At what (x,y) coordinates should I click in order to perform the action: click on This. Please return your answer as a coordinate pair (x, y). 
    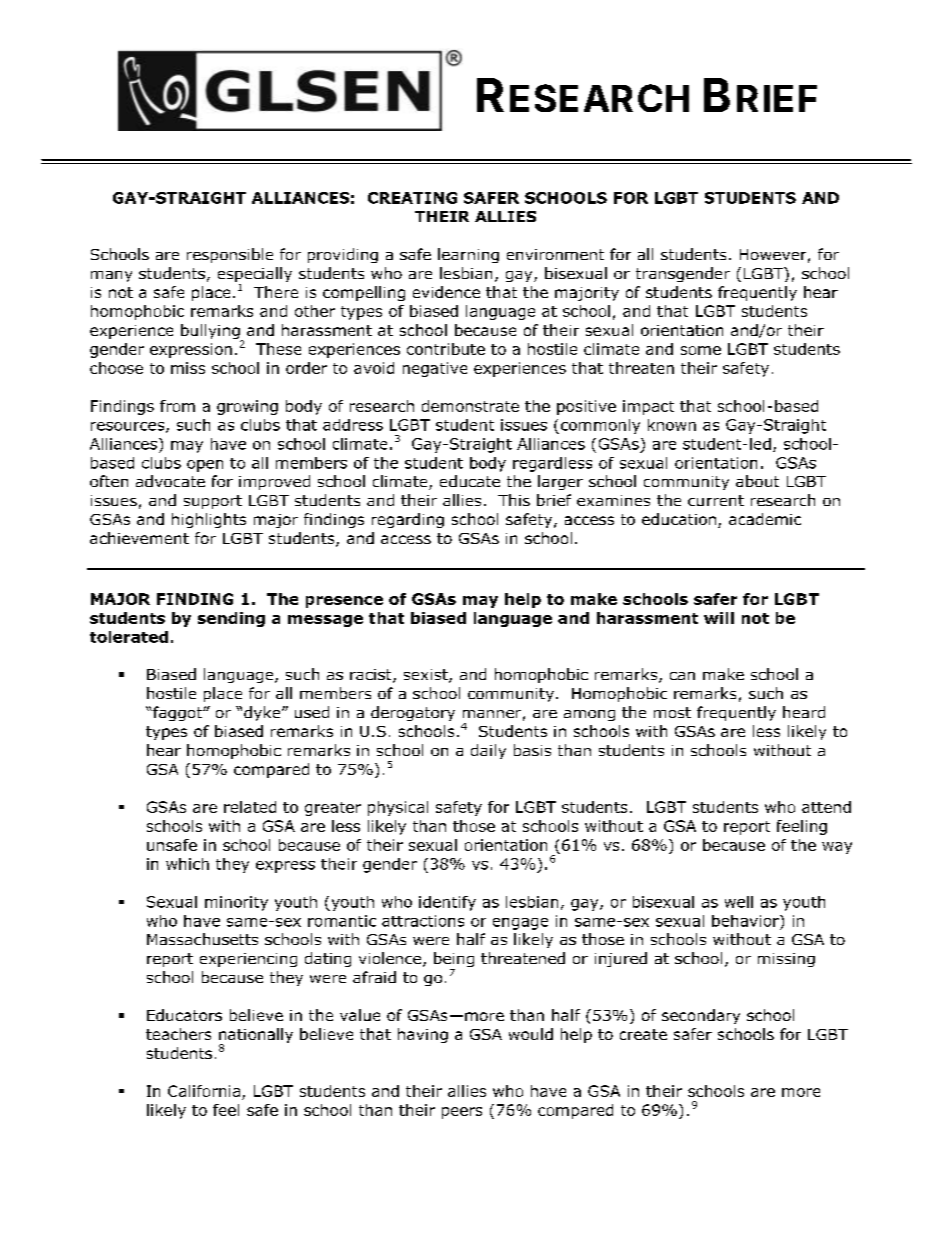
    Looking at the image, I should click on (514, 500).
